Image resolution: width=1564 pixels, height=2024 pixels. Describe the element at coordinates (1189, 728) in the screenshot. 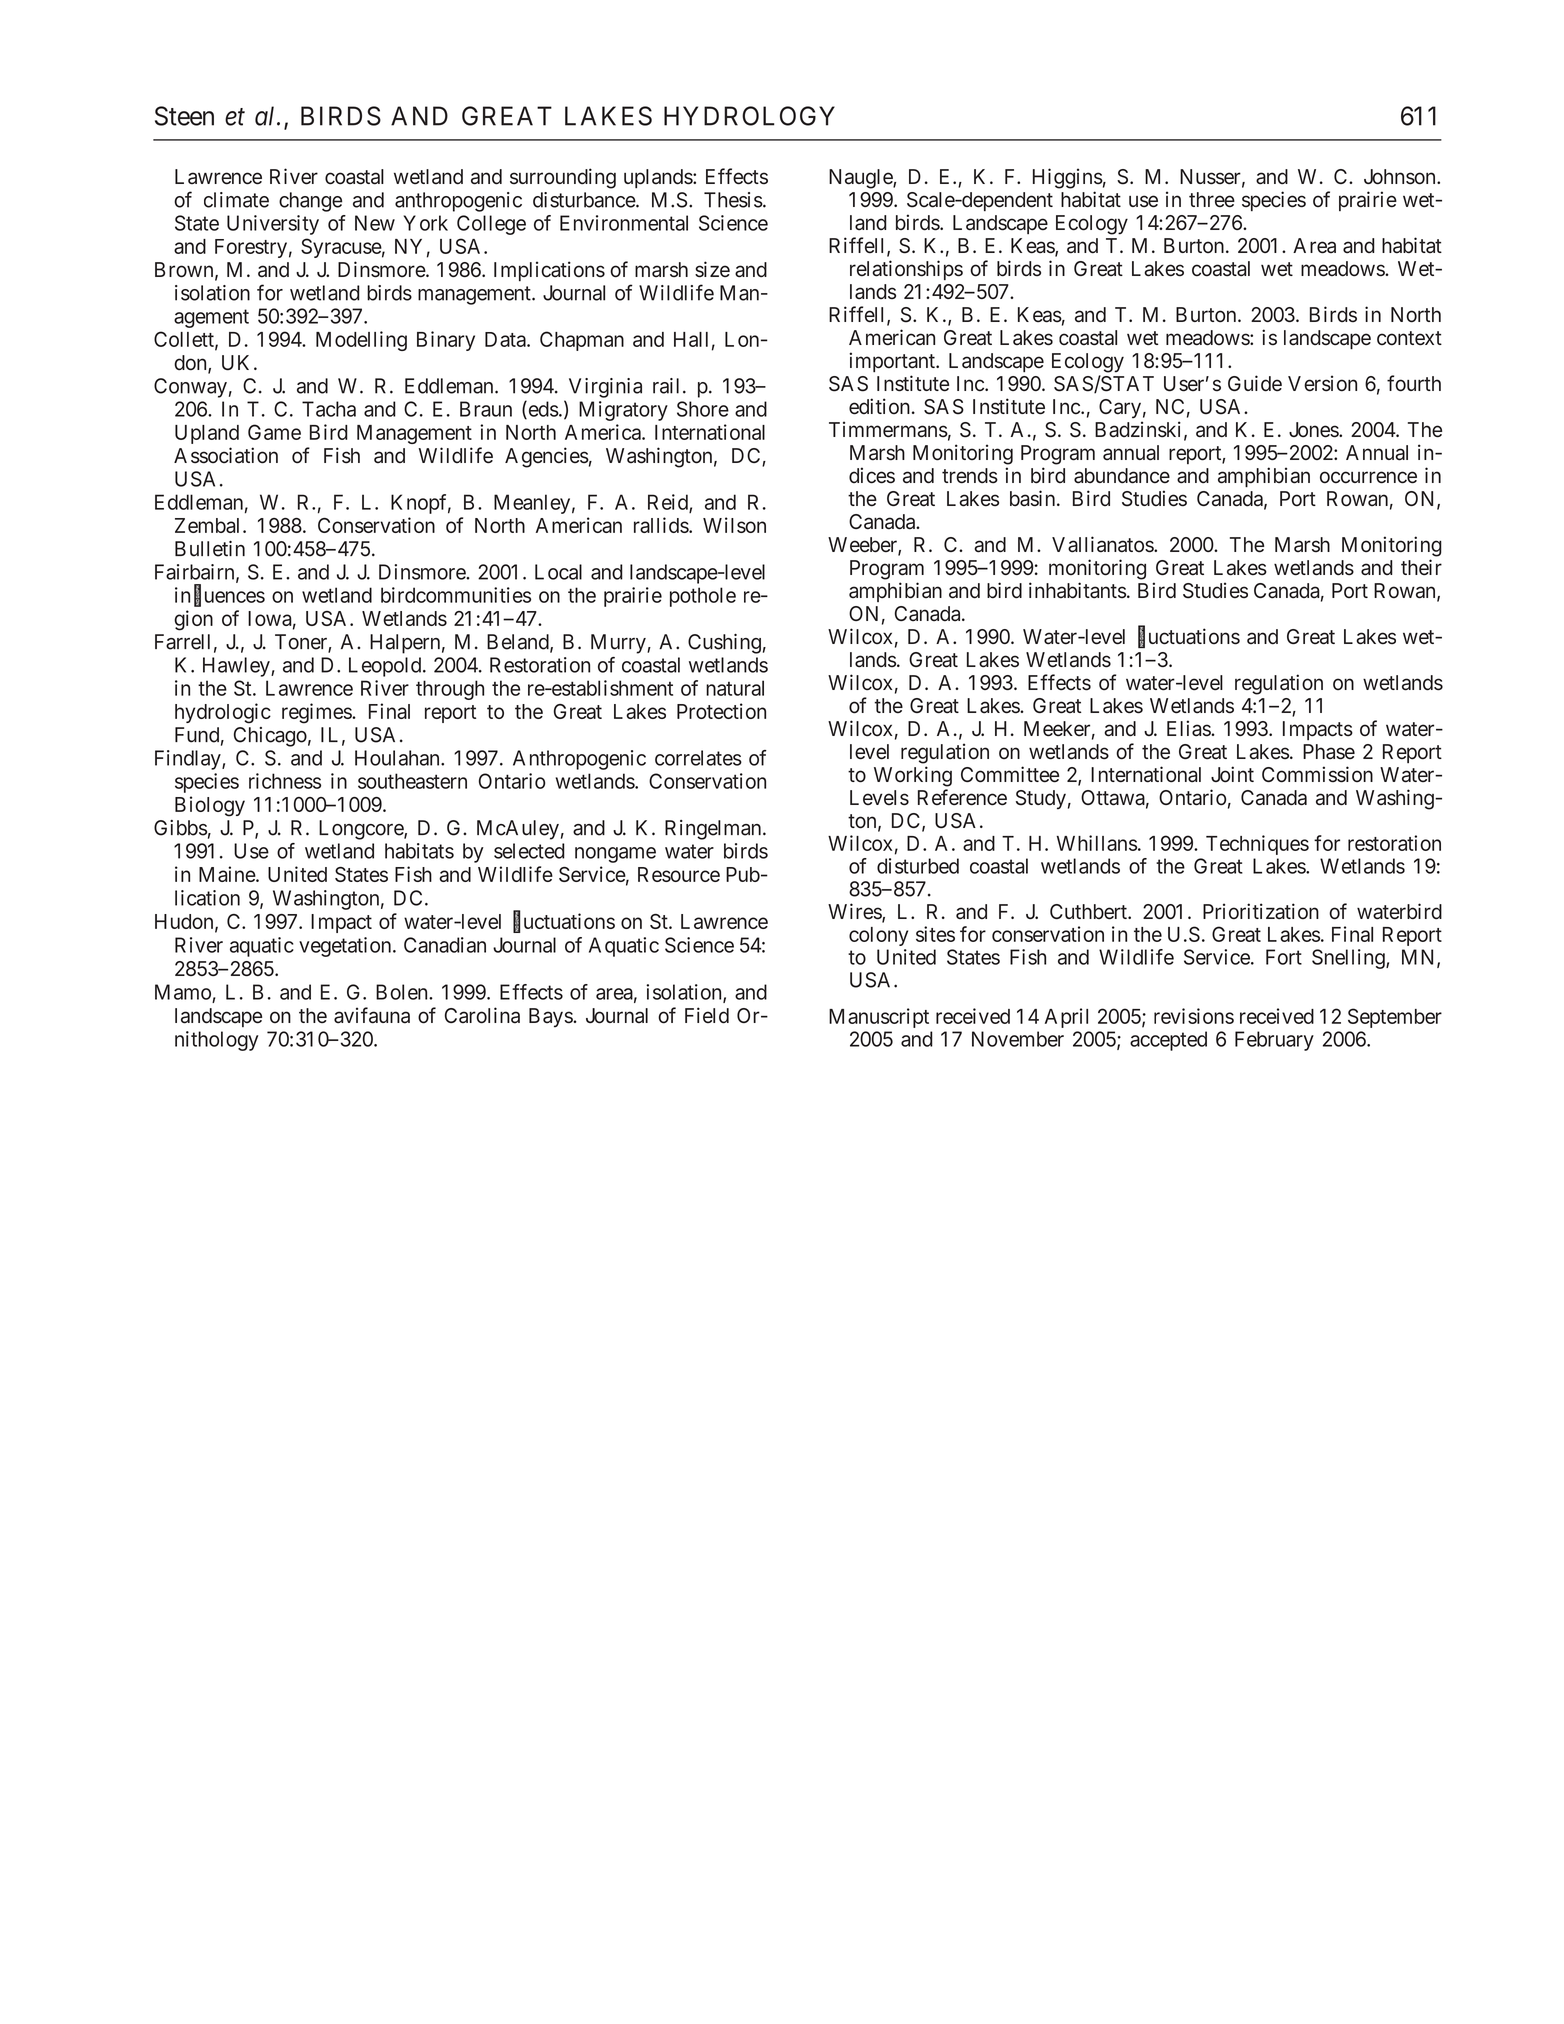

I see `Elias` at that location.
